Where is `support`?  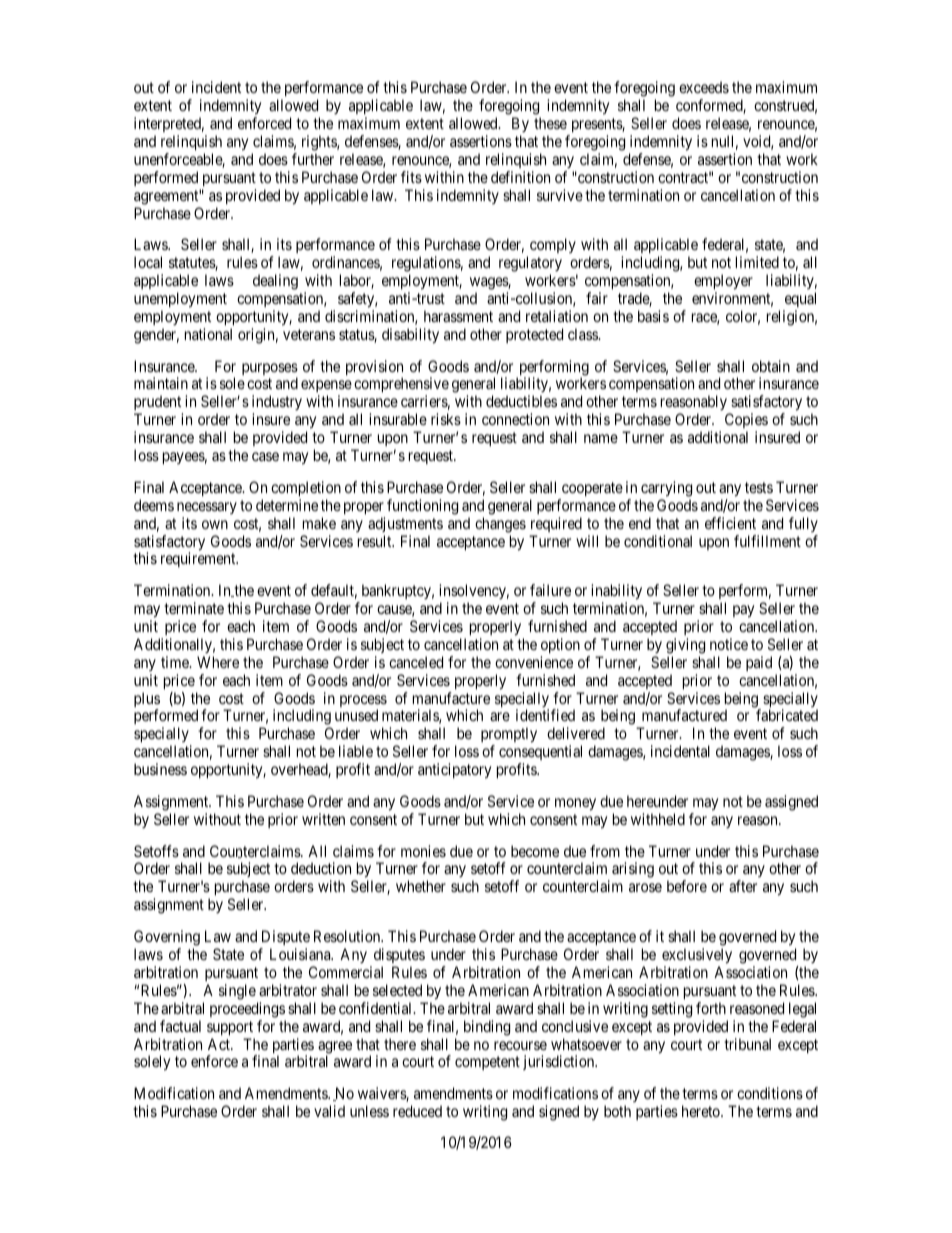
support is located at coordinates (230, 1028).
